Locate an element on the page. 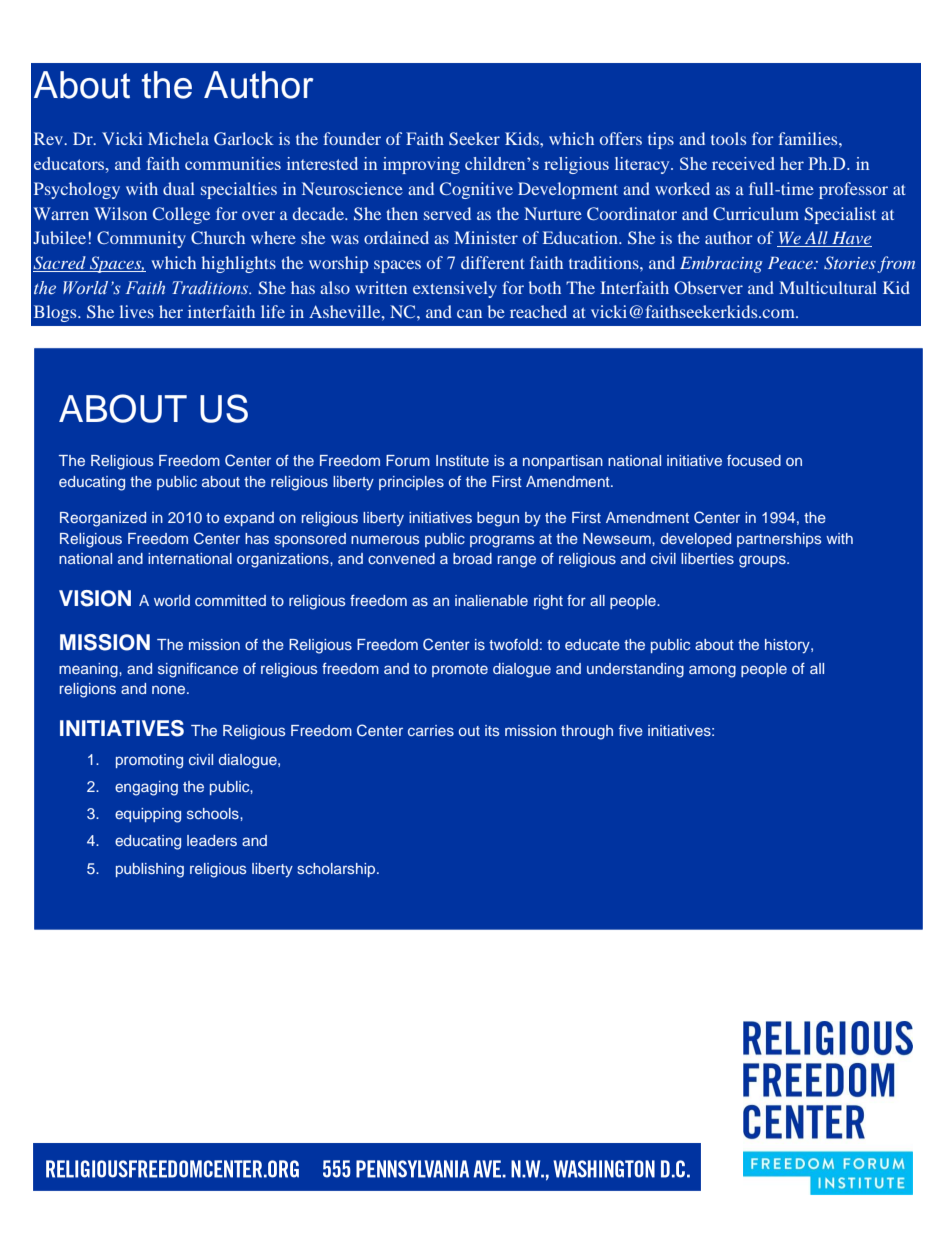  Multicultural is located at coordinates (828, 287).
